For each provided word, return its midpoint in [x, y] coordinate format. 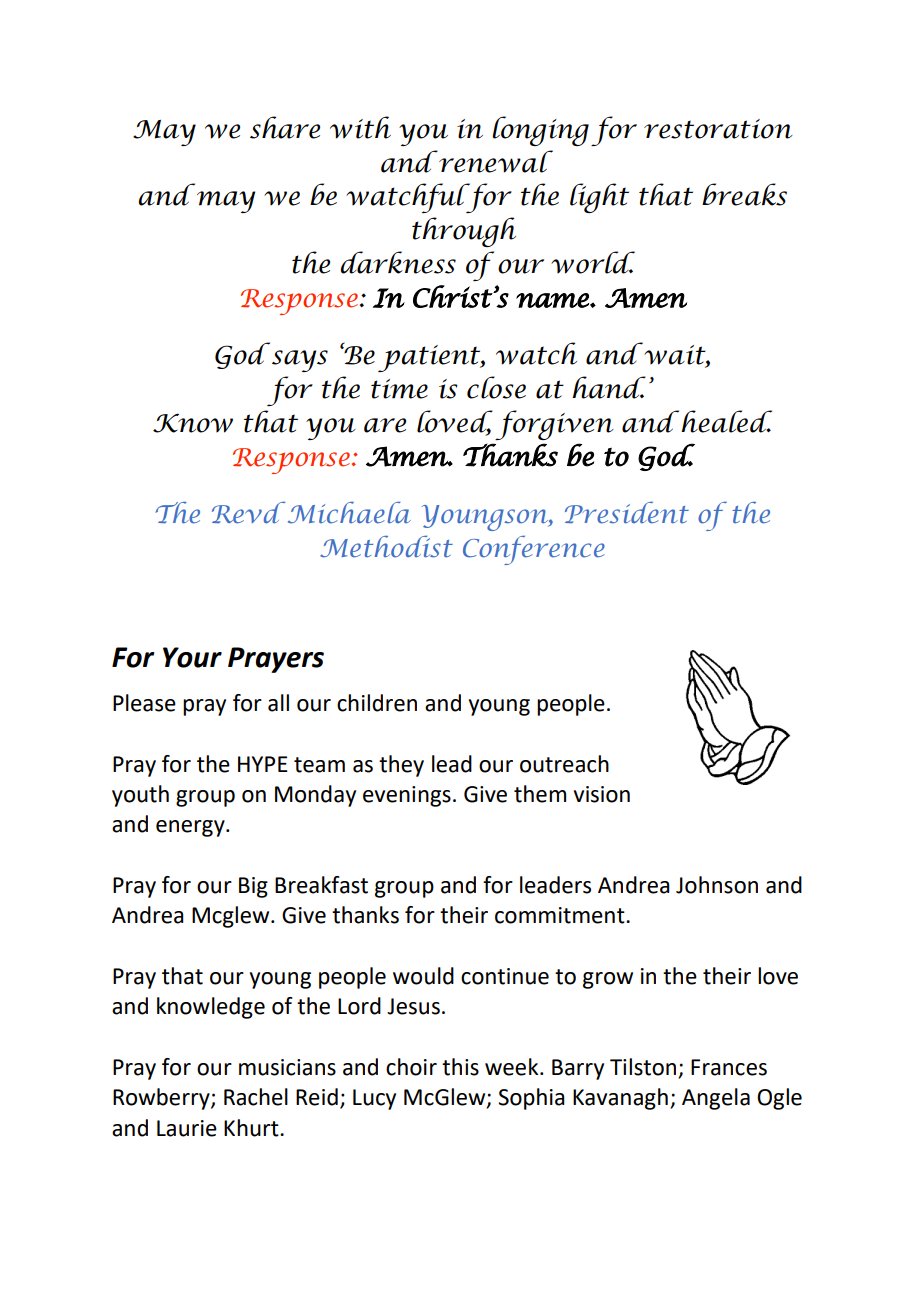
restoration [718, 129]
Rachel [256, 1097]
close [496, 387]
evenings [407, 796]
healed [726, 421]
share [285, 127]
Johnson [717, 885]
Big [253, 887]
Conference [534, 550]
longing [540, 131]
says [300, 361]
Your [192, 657]
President [627, 512]
